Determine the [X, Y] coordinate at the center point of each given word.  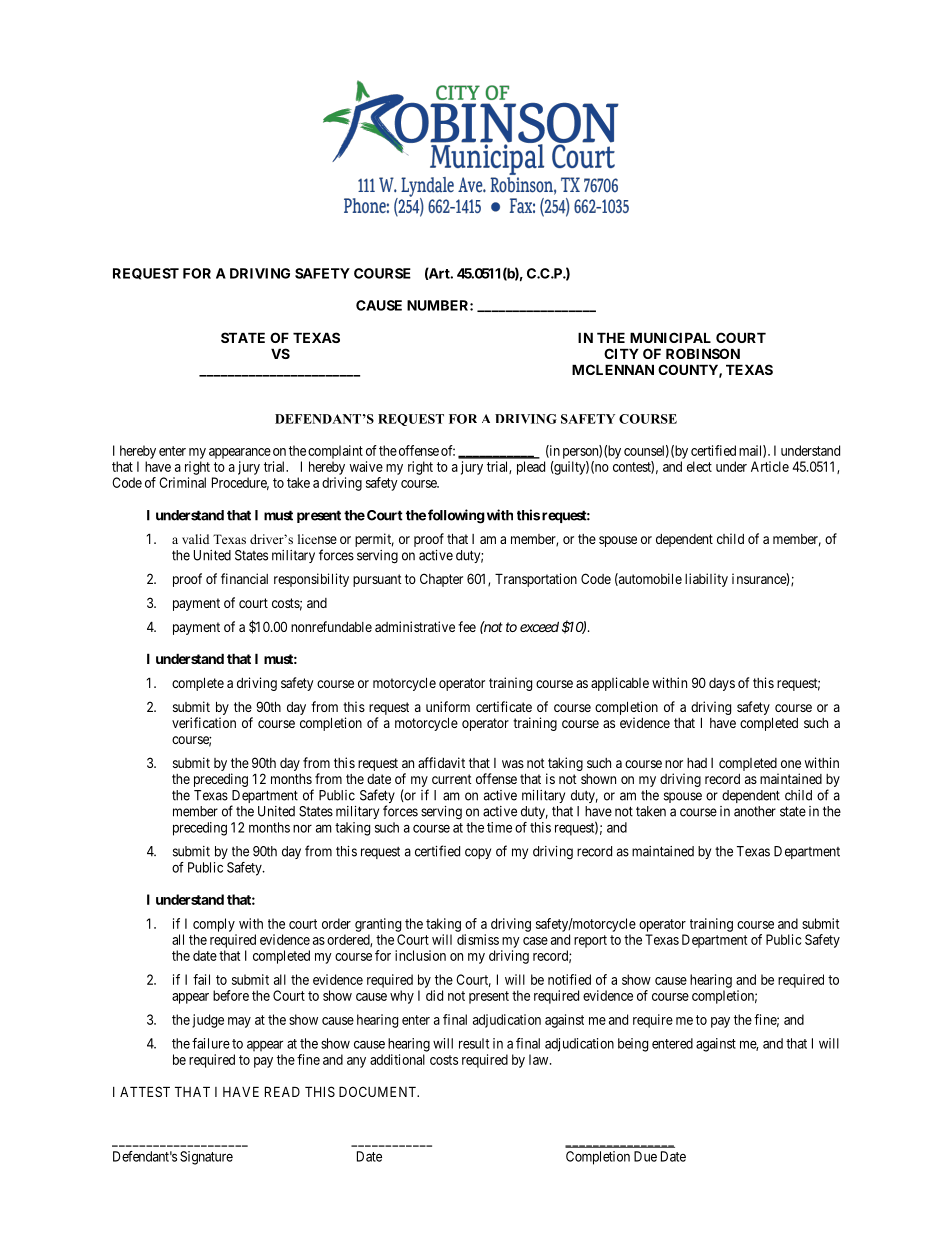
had [697, 763]
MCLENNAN [613, 369]
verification [204, 722]
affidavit [441, 762]
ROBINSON [703, 353]
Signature [206, 1158]
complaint [335, 452]
